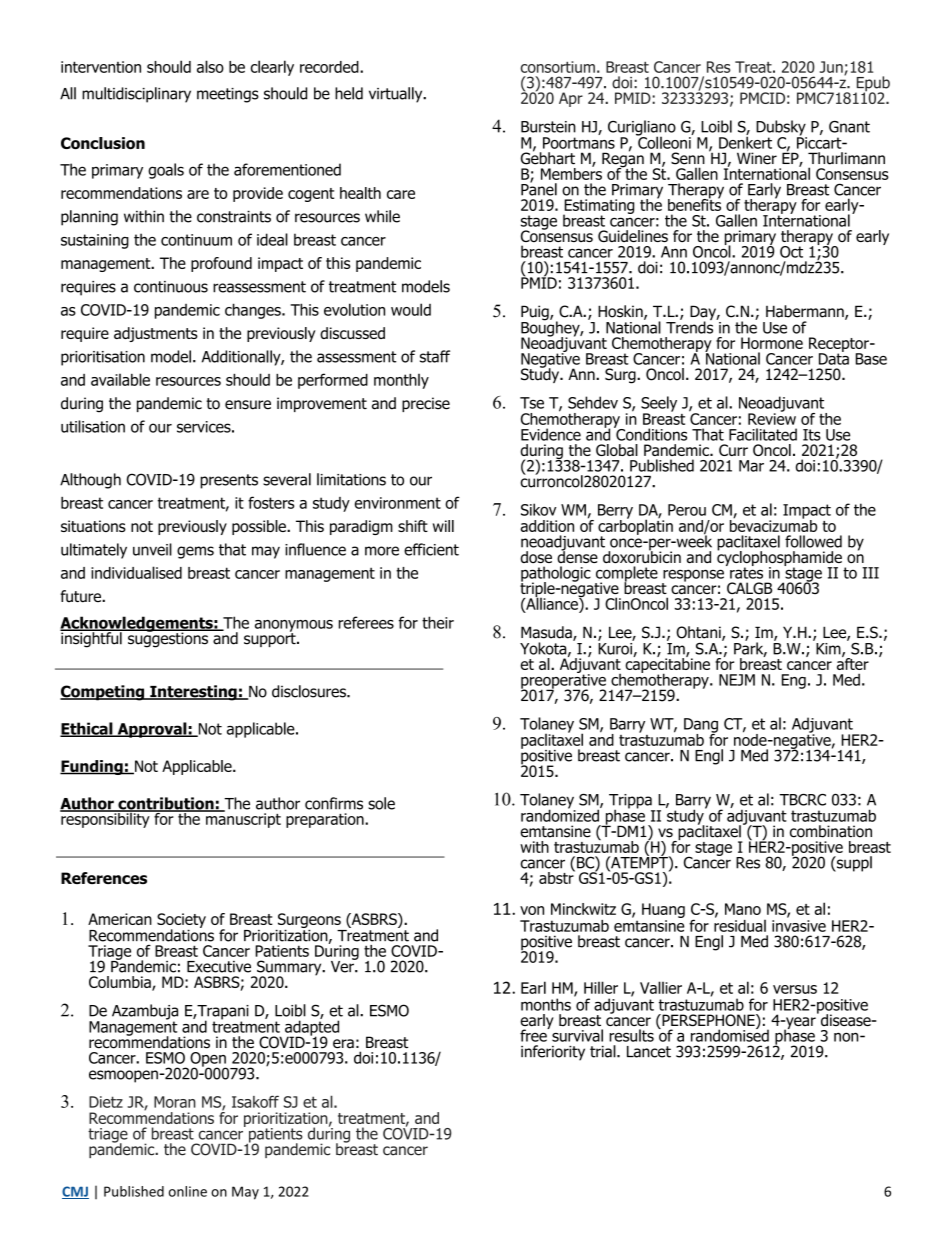  What do you see at coordinates (136, 95) in the screenshot?
I see `multidisciplinary` at bounding box center [136, 95].
